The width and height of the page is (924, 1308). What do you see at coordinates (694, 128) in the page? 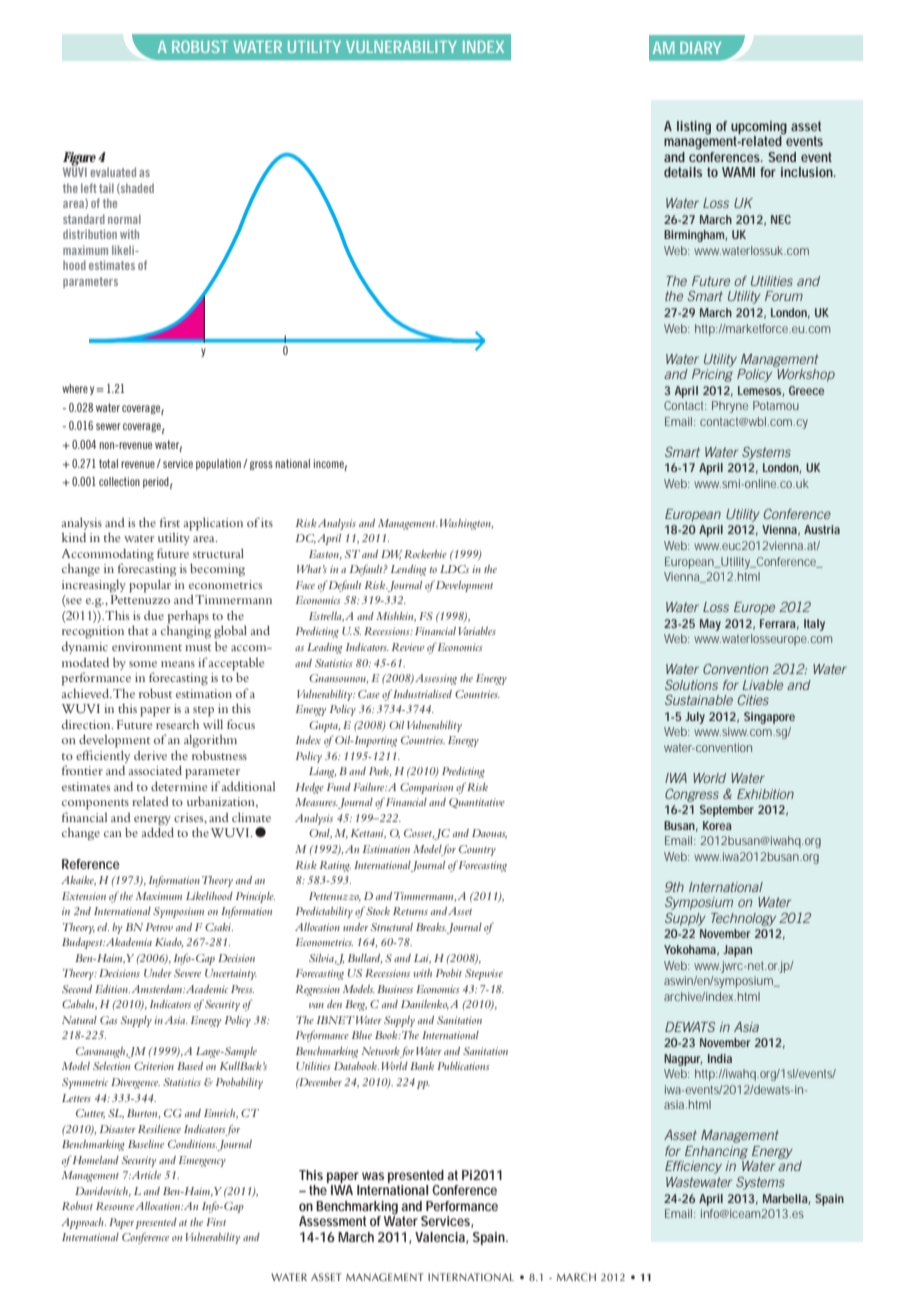
I see `listing` at bounding box center [694, 128].
